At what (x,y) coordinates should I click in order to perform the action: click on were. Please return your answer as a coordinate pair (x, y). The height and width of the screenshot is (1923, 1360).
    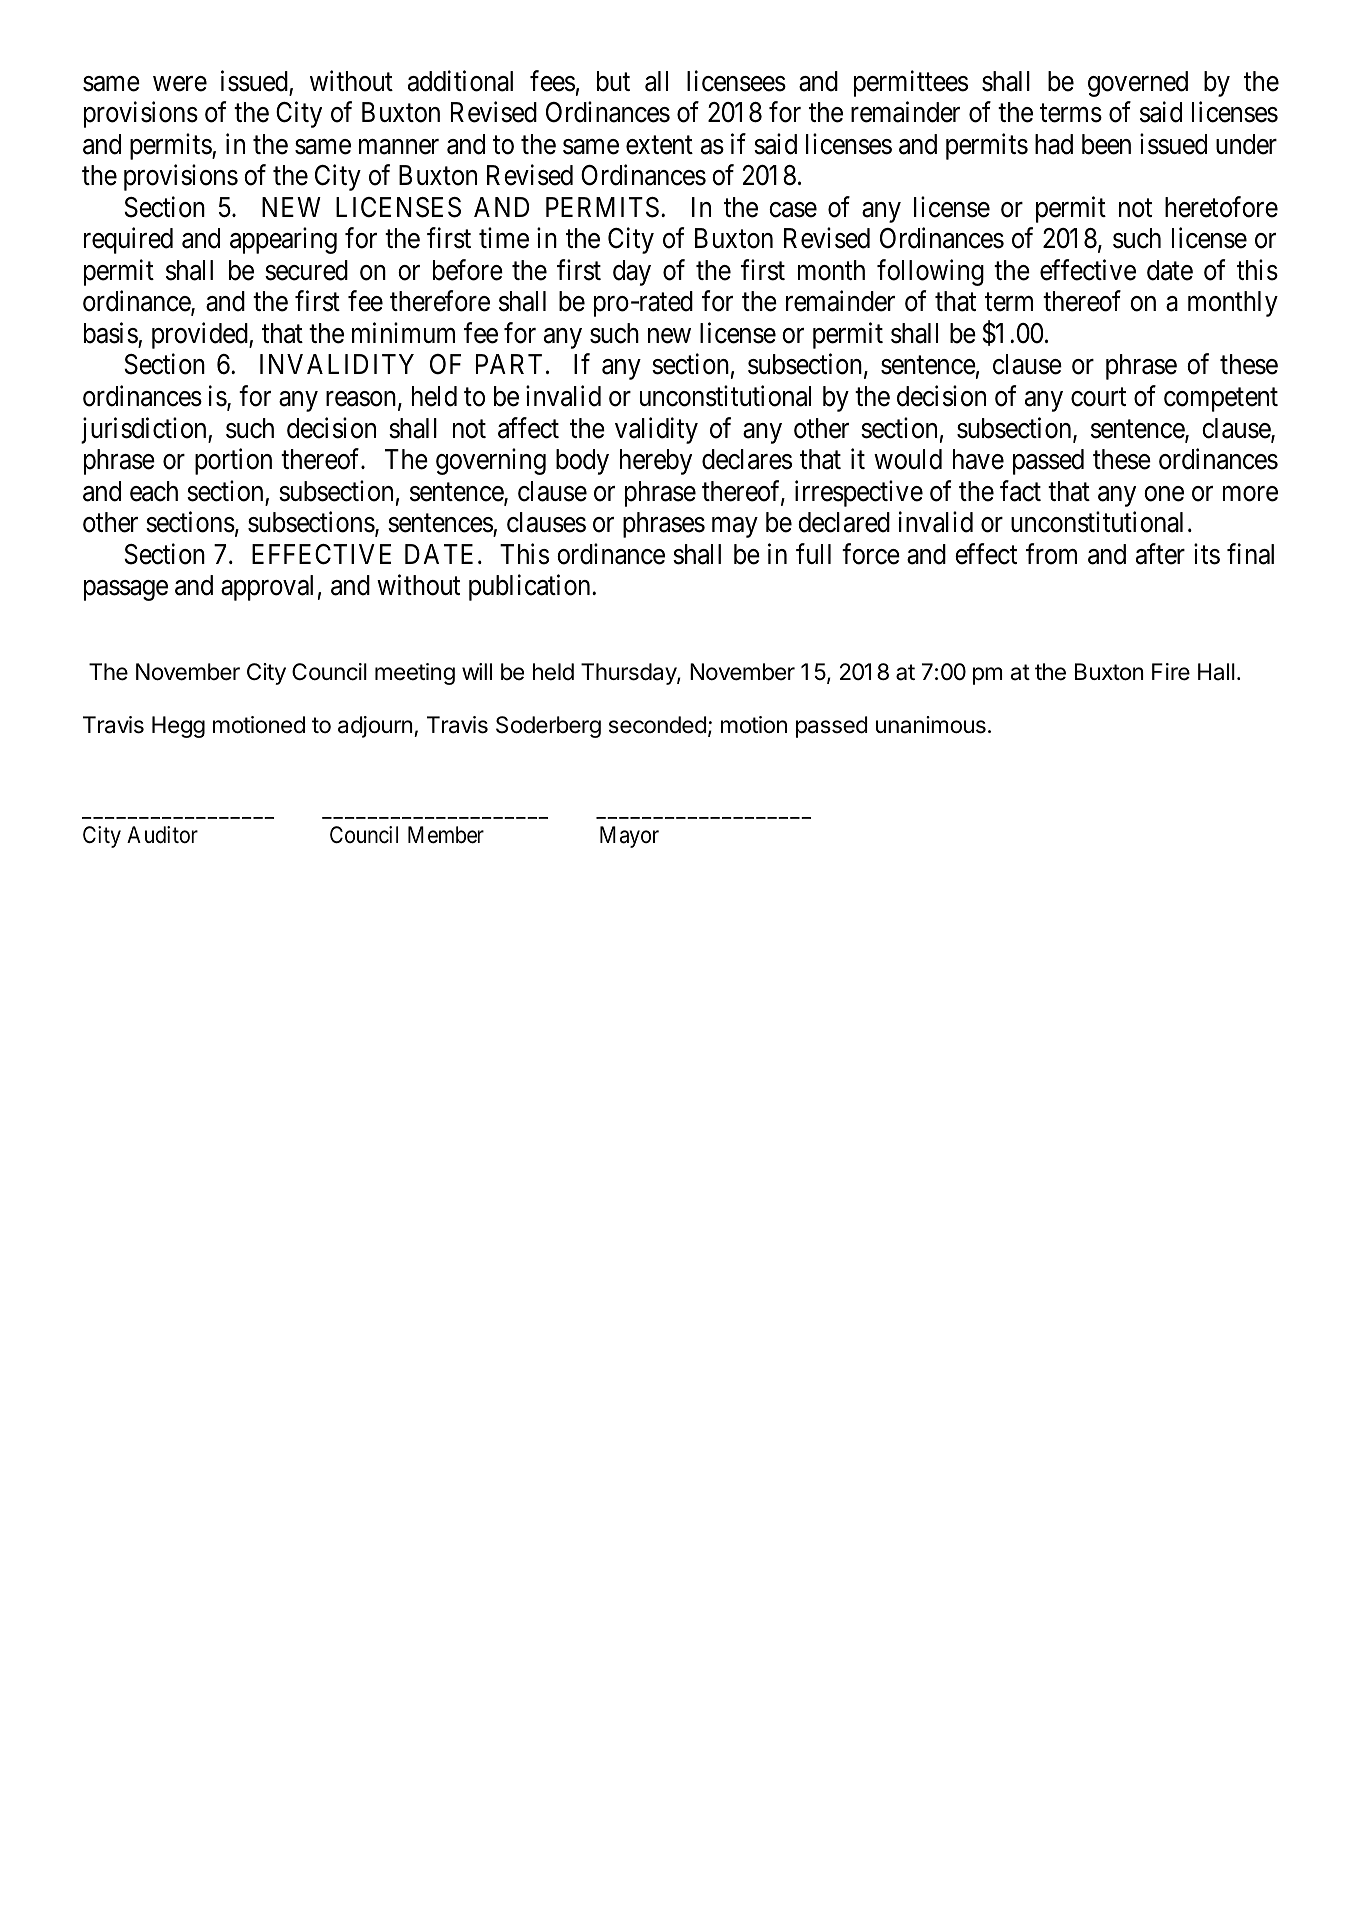
    Looking at the image, I should click on (180, 84).
